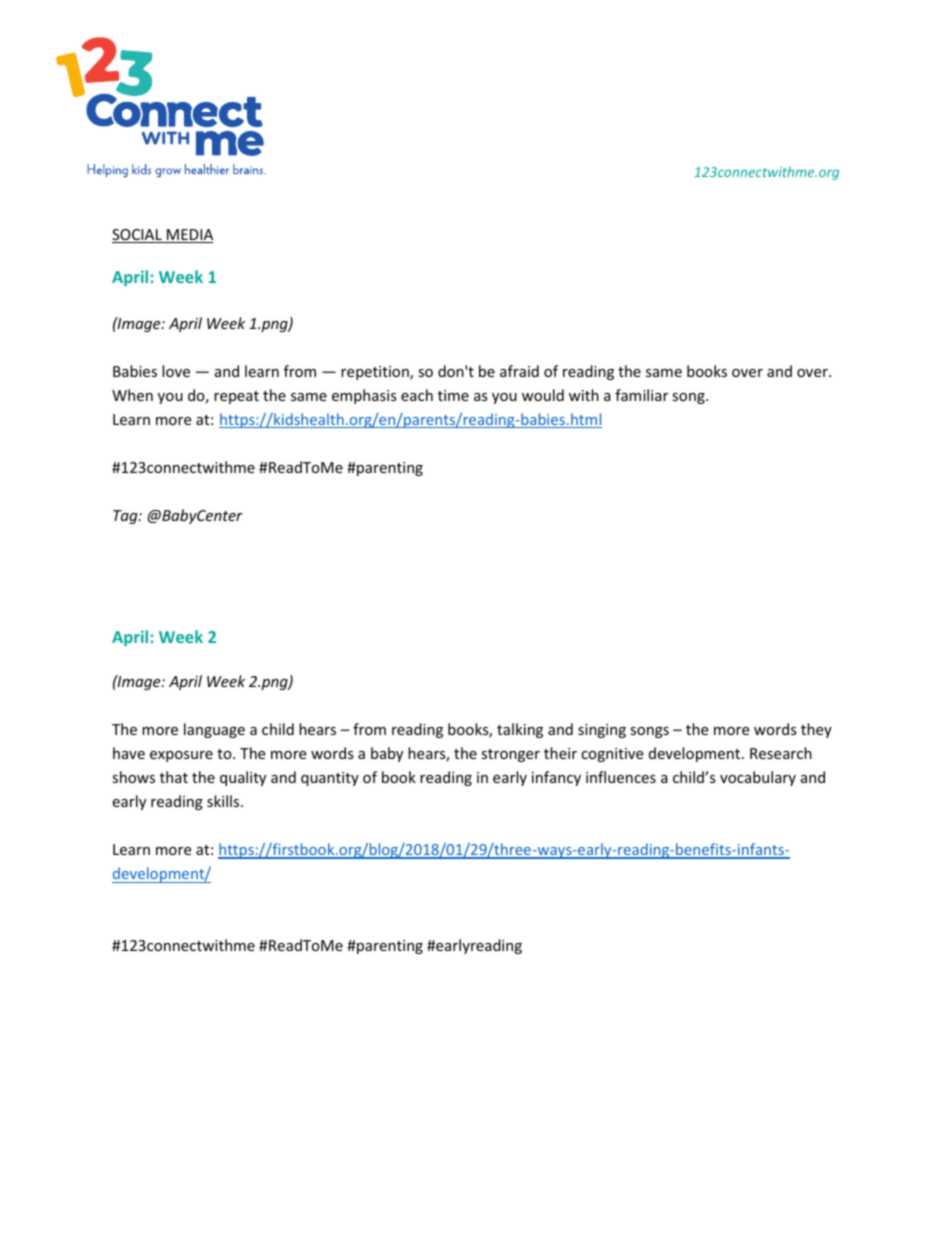  I want to click on language, so click(214, 730).
